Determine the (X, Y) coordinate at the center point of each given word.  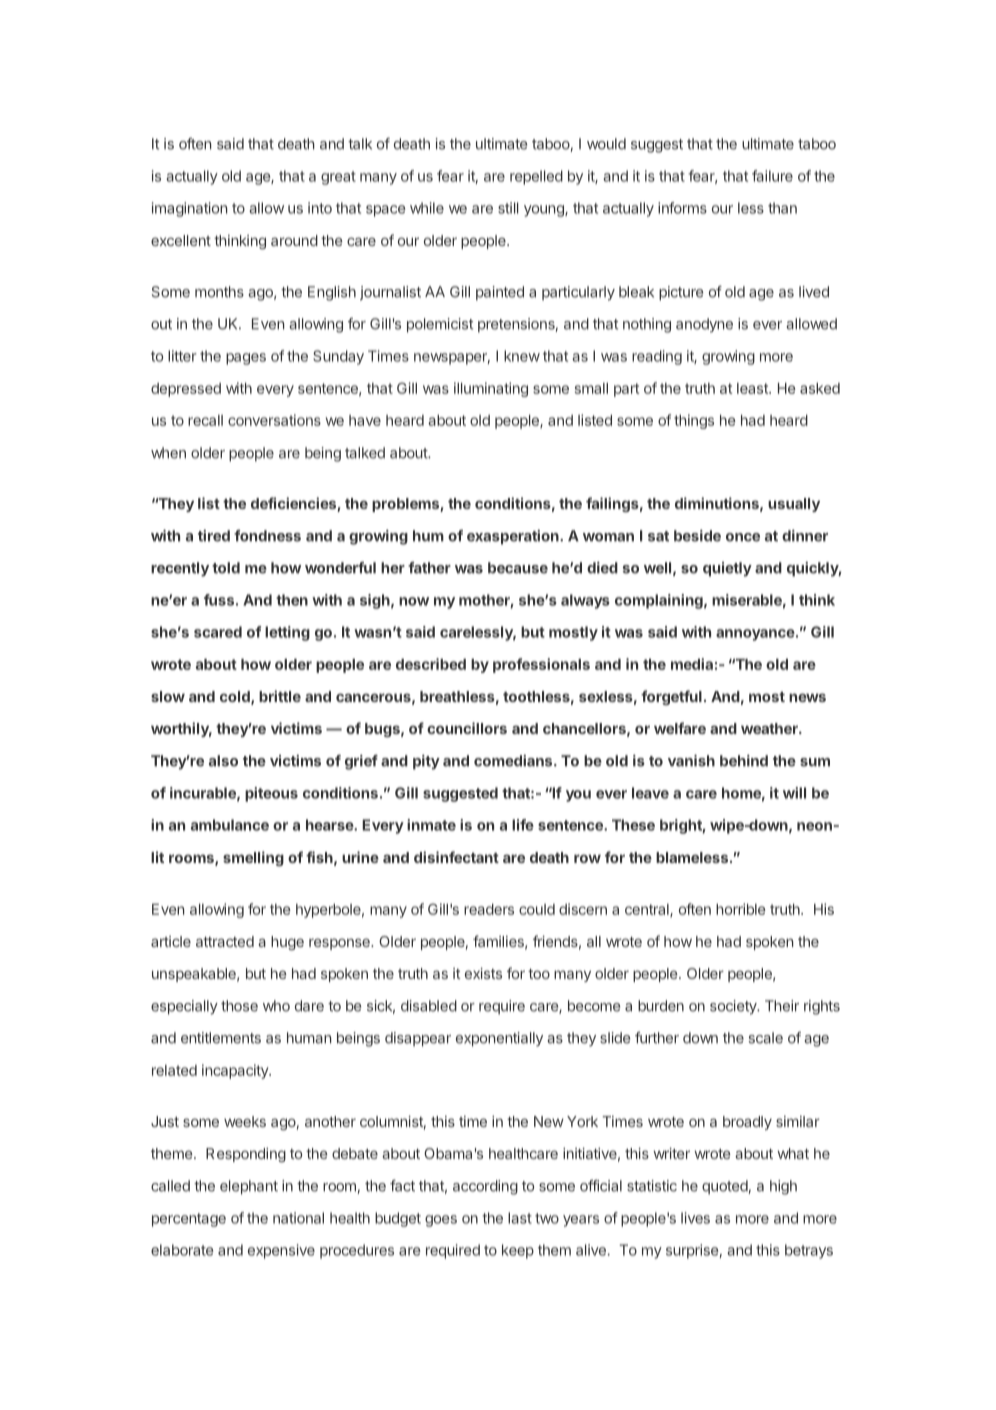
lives (695, 1218)
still (508, 208)
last (520, 1218)
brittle (280, 696)
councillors (467, 728)
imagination (189, 209)
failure (772, 176)
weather (770, 728)
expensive (281, 1251)
